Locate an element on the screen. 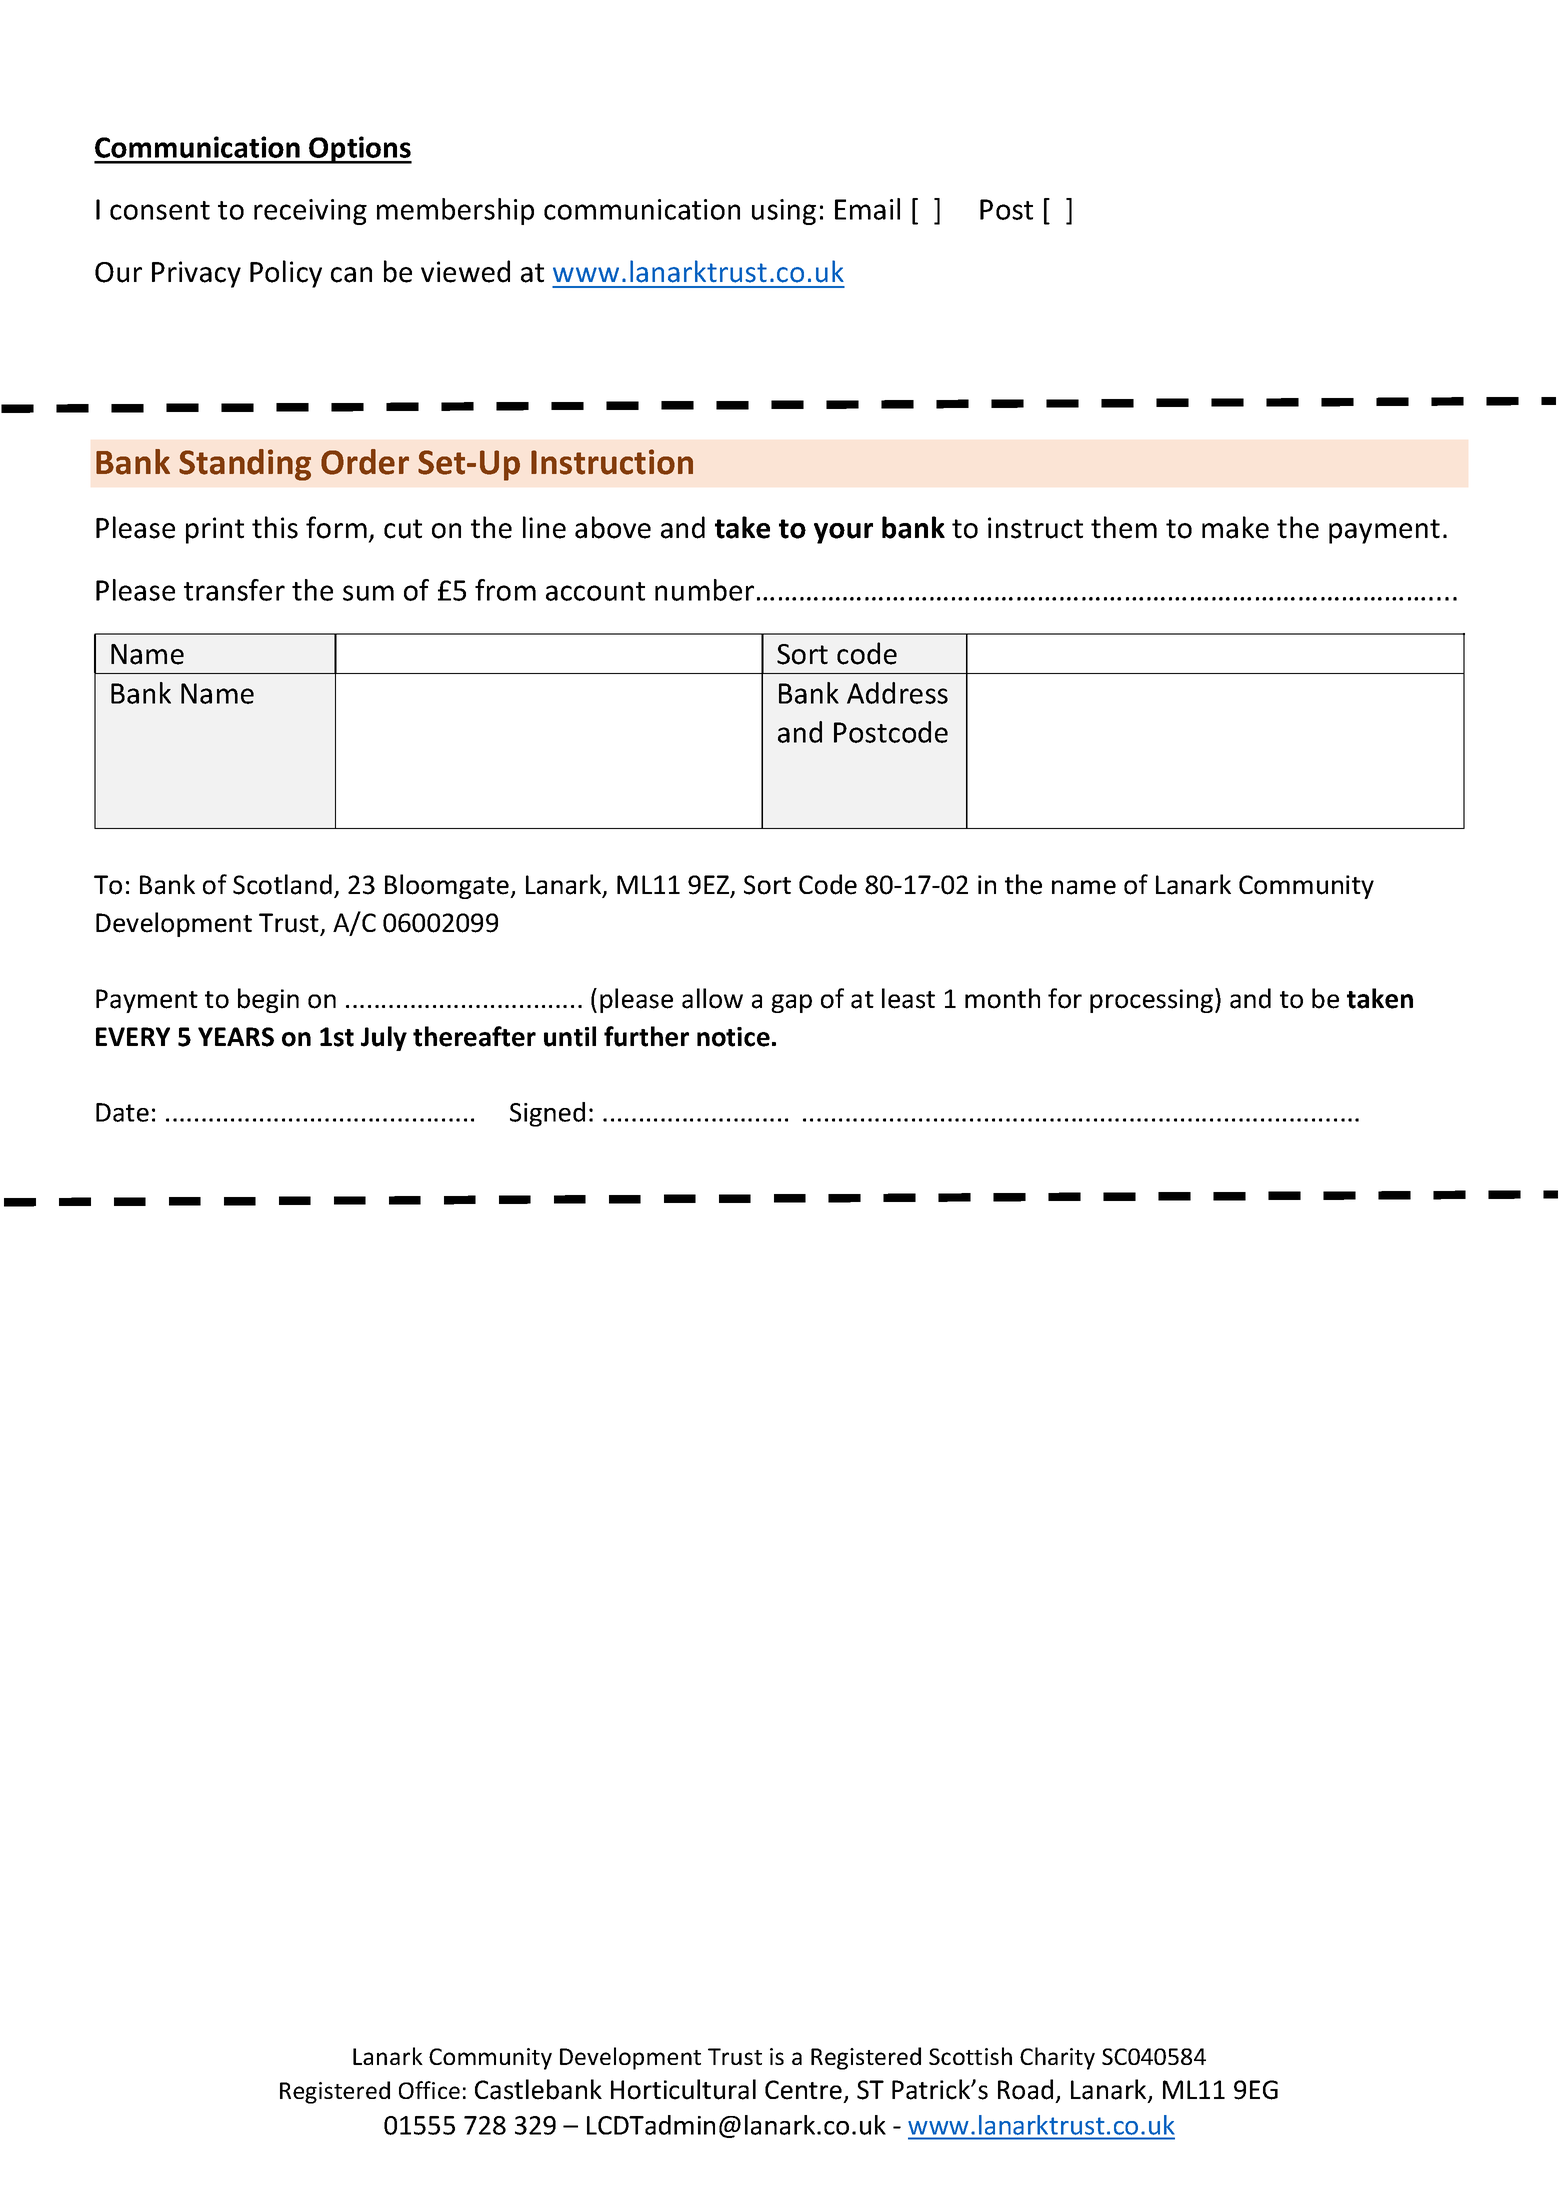  Signed is located at coordinates (547, 1114).
